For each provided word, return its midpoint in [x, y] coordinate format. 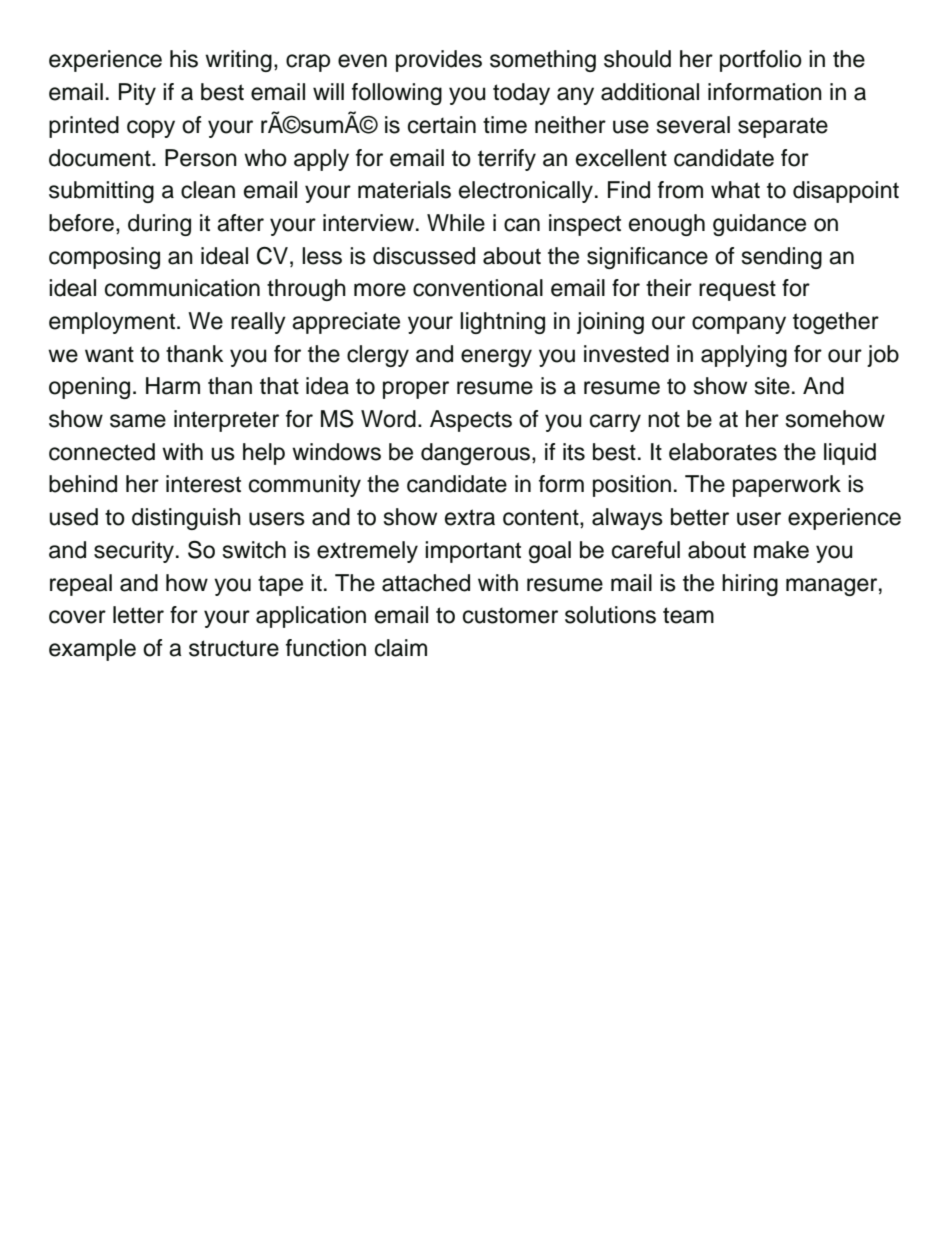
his [184, 59]
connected [102, 452]
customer [510, 615]
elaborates [723, 452]
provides [439, 61]
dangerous [477, 454]
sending [782, 258]
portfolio [761, 61]
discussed [424, 256]
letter [138, 615]
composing [104, 258]
